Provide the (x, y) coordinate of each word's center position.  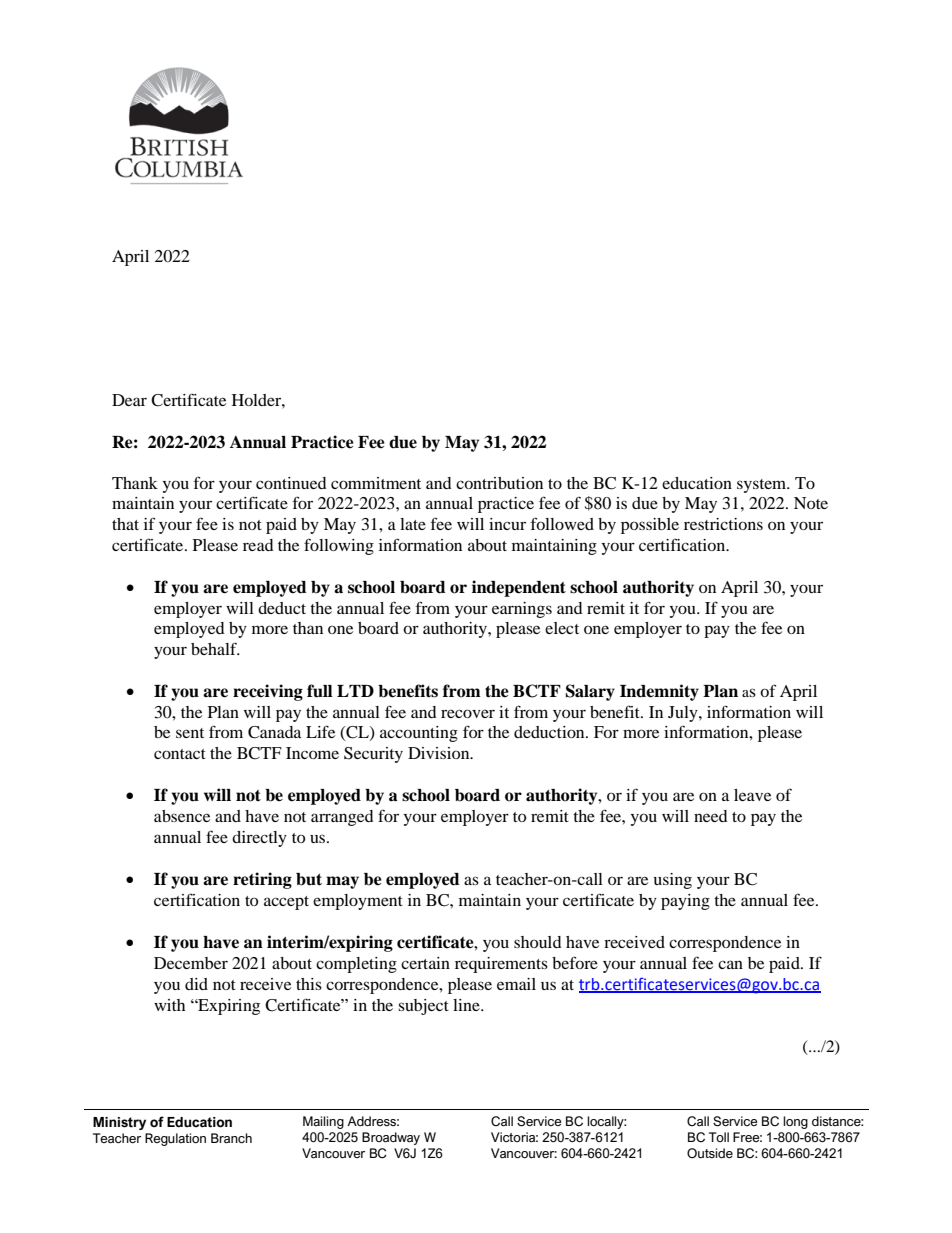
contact (180, 754)
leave (752, 795)
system (763, 486)
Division (440, 753)
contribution (499, 483)
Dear (129, 400)
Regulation (175, 1139)
